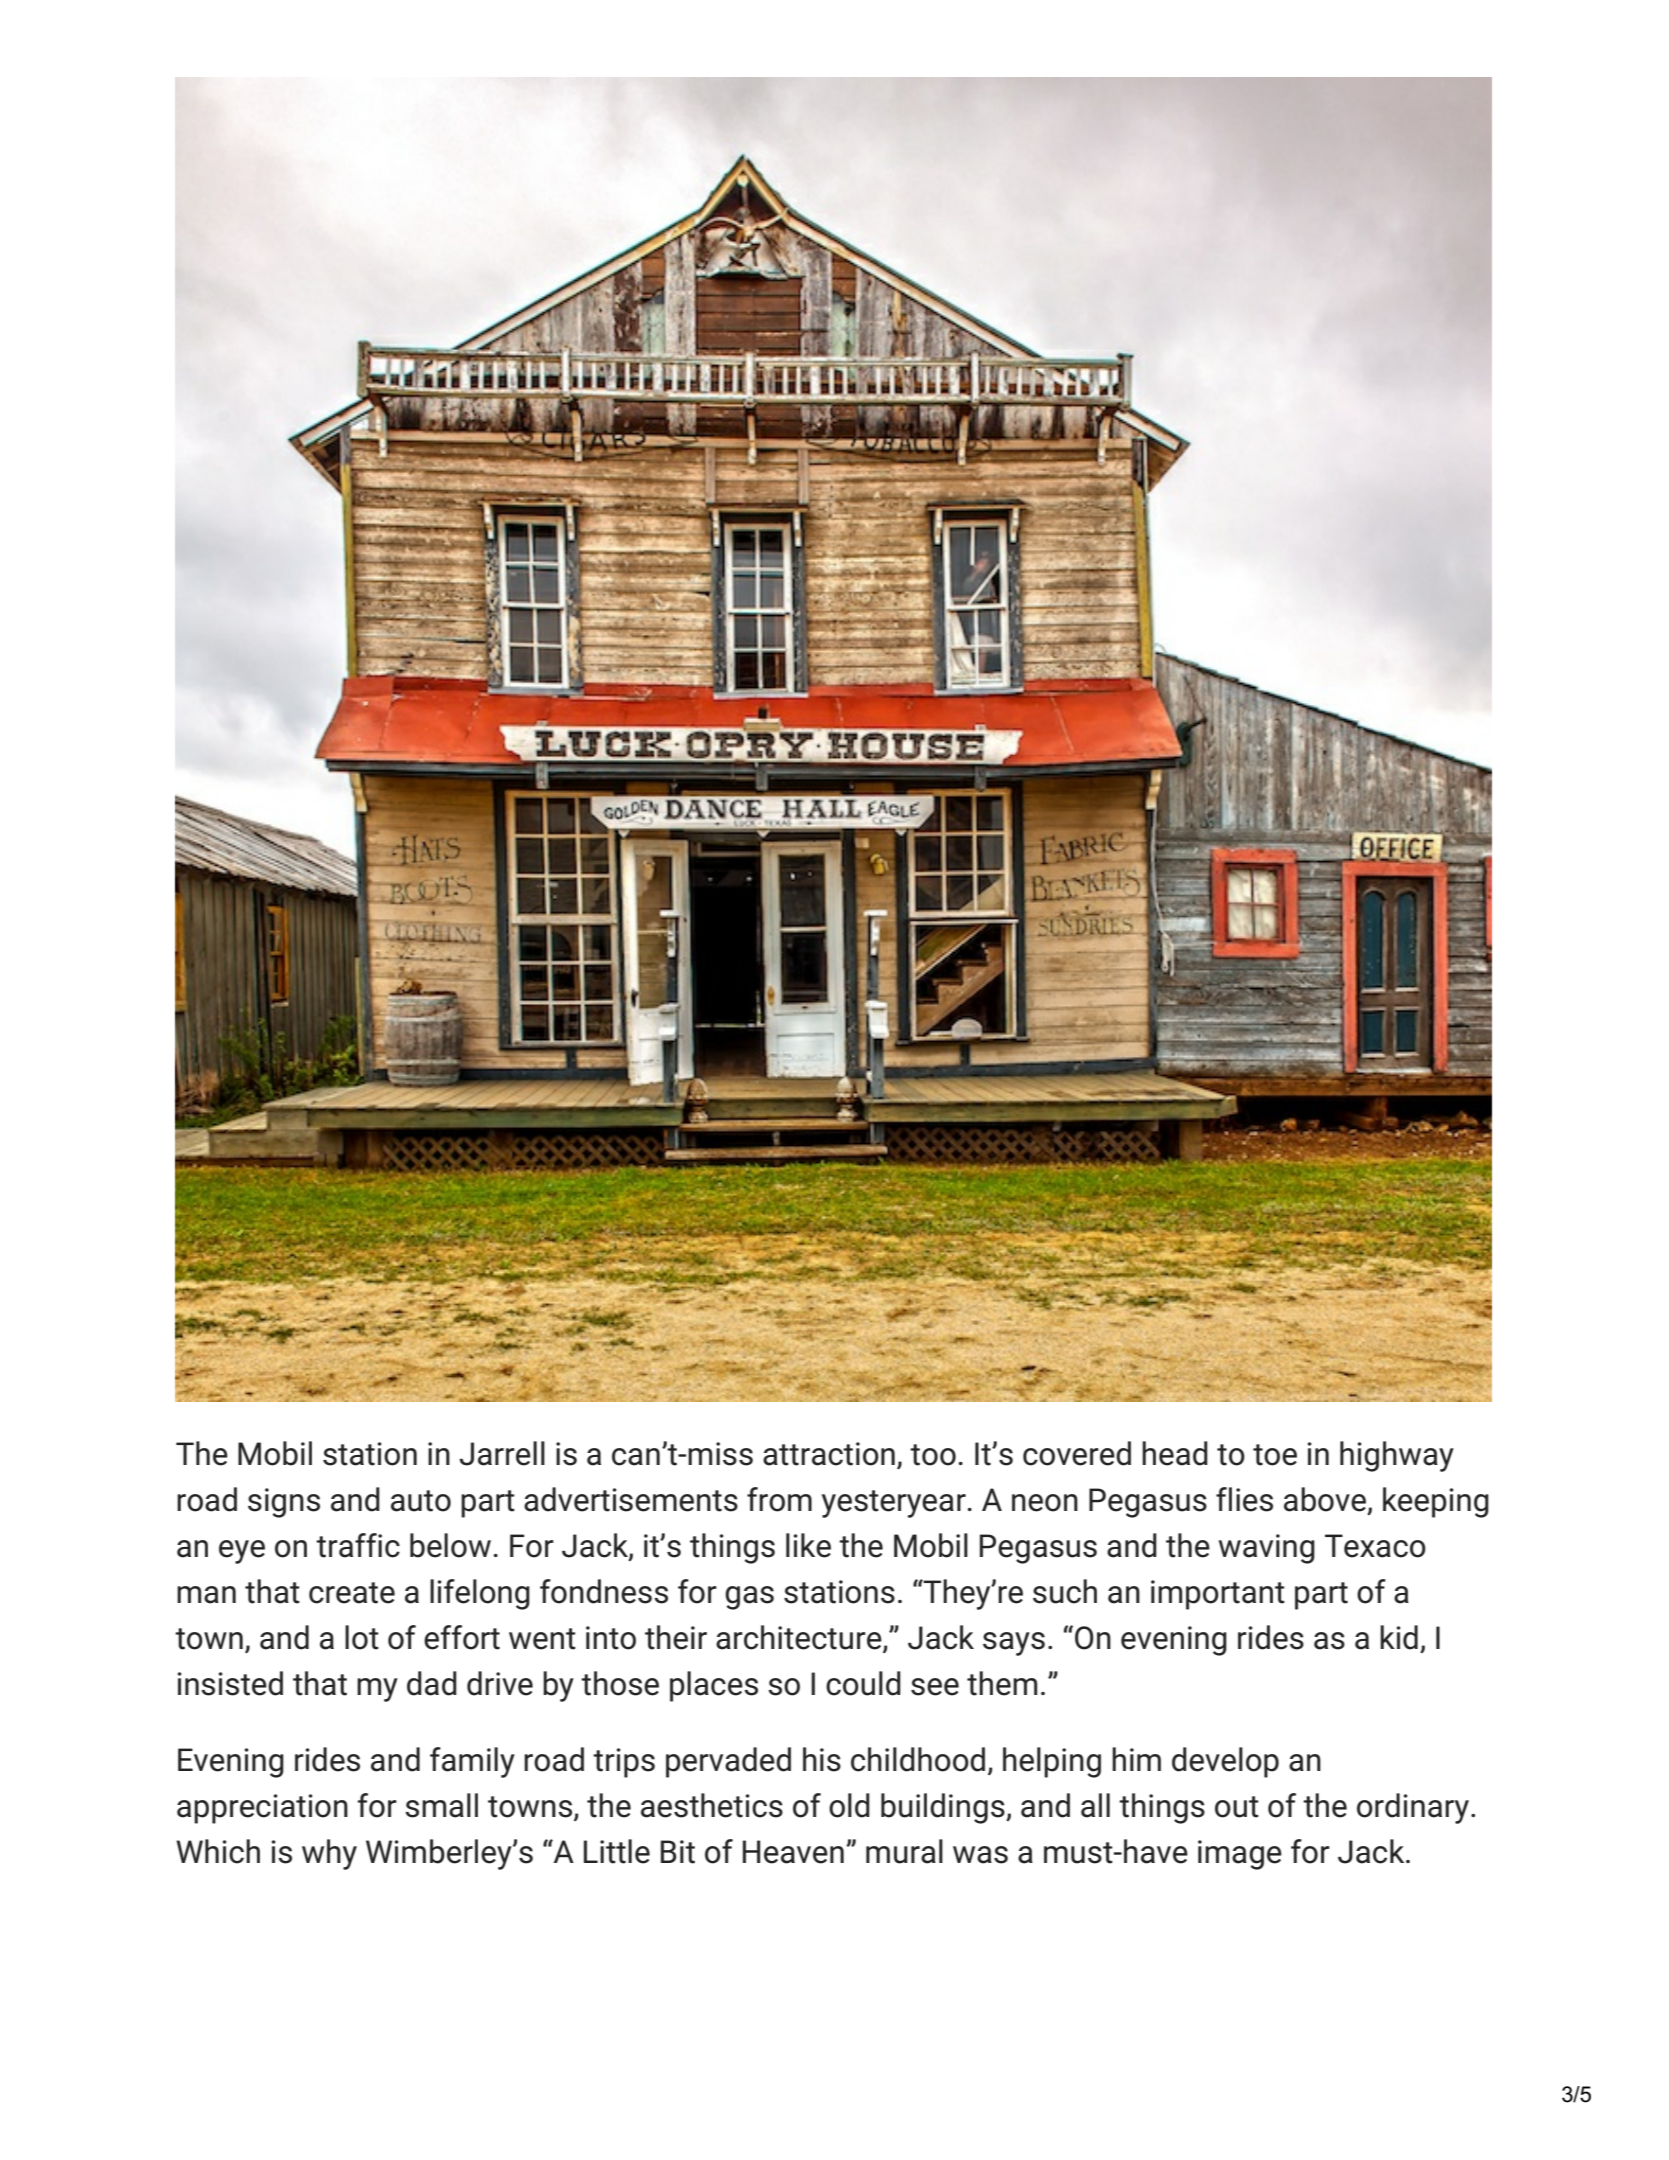 Image resolution: width=1669 pixels, height=2160 pixels. What do you see at coordinates (362, 1637) in the page?
I see `lot` at bounding box center [362, 1637].
